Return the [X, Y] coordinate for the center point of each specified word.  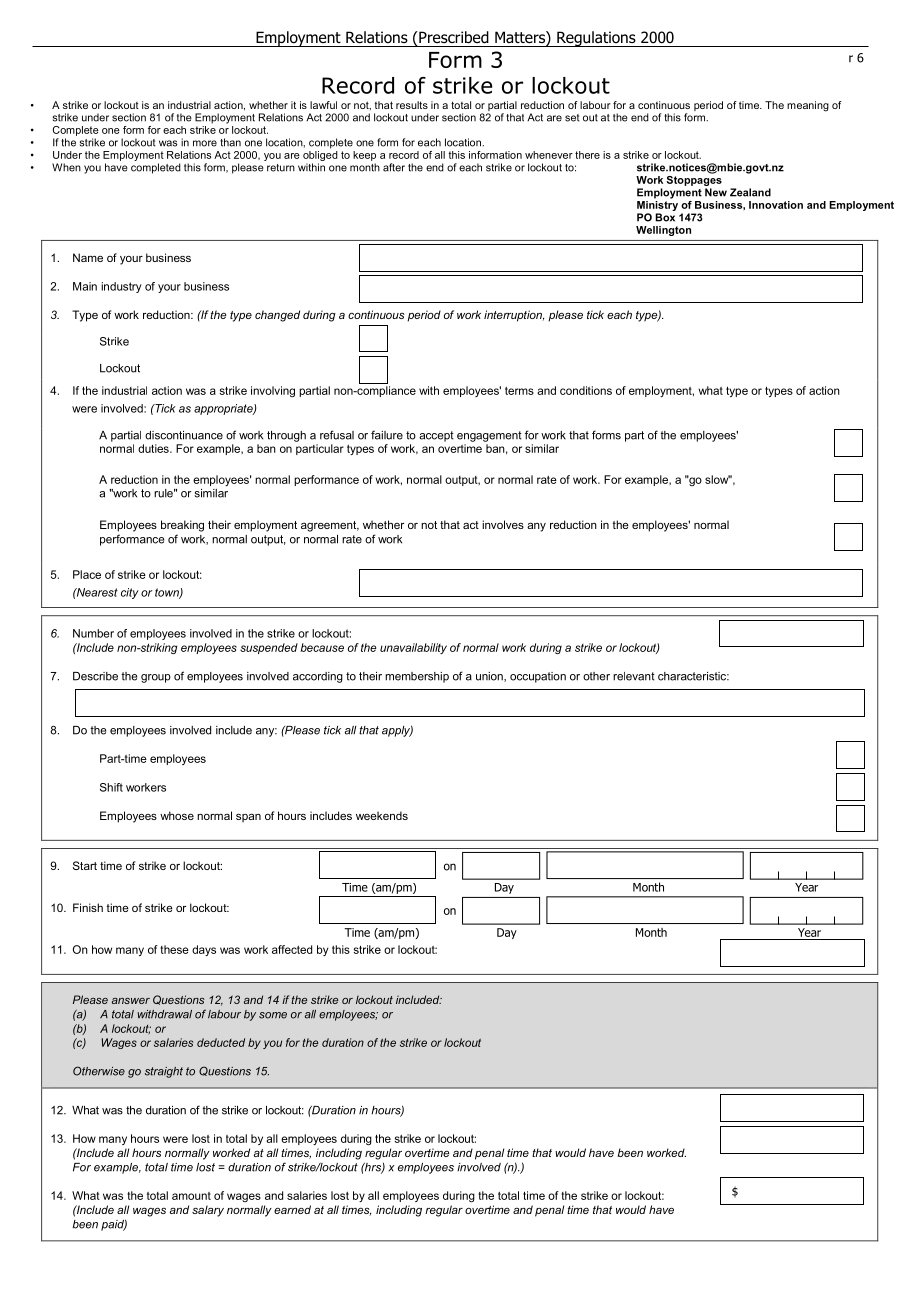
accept [436, 436]
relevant [634, 676]
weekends [382, 815]
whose [177, 815]
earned [292, 1209]
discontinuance [184, 435]
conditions [586, 390]
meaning [808, 106]
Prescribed [453, 37]
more [205, 143]
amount [191, 1196]
